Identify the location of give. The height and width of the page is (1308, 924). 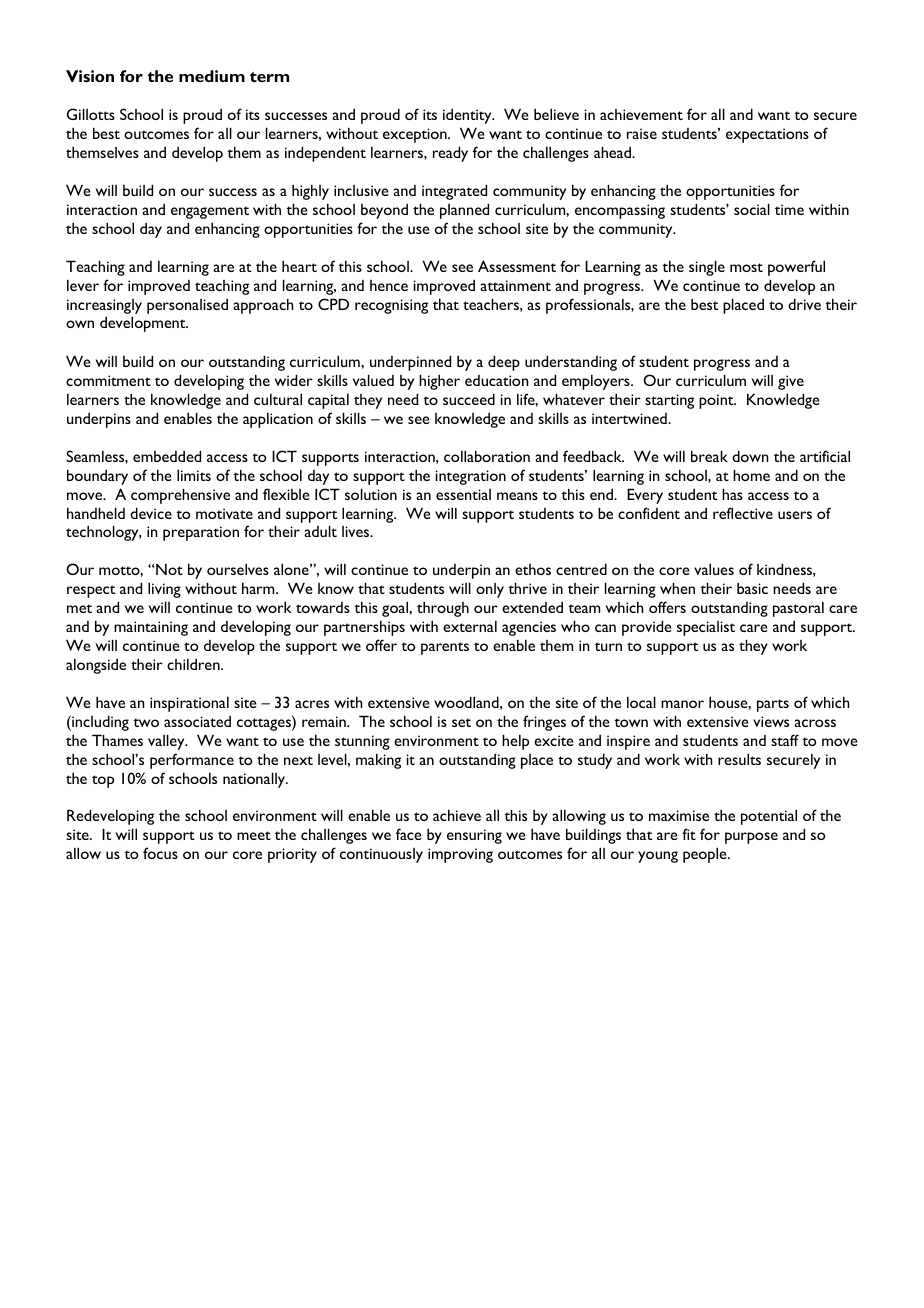
(791, 382).
